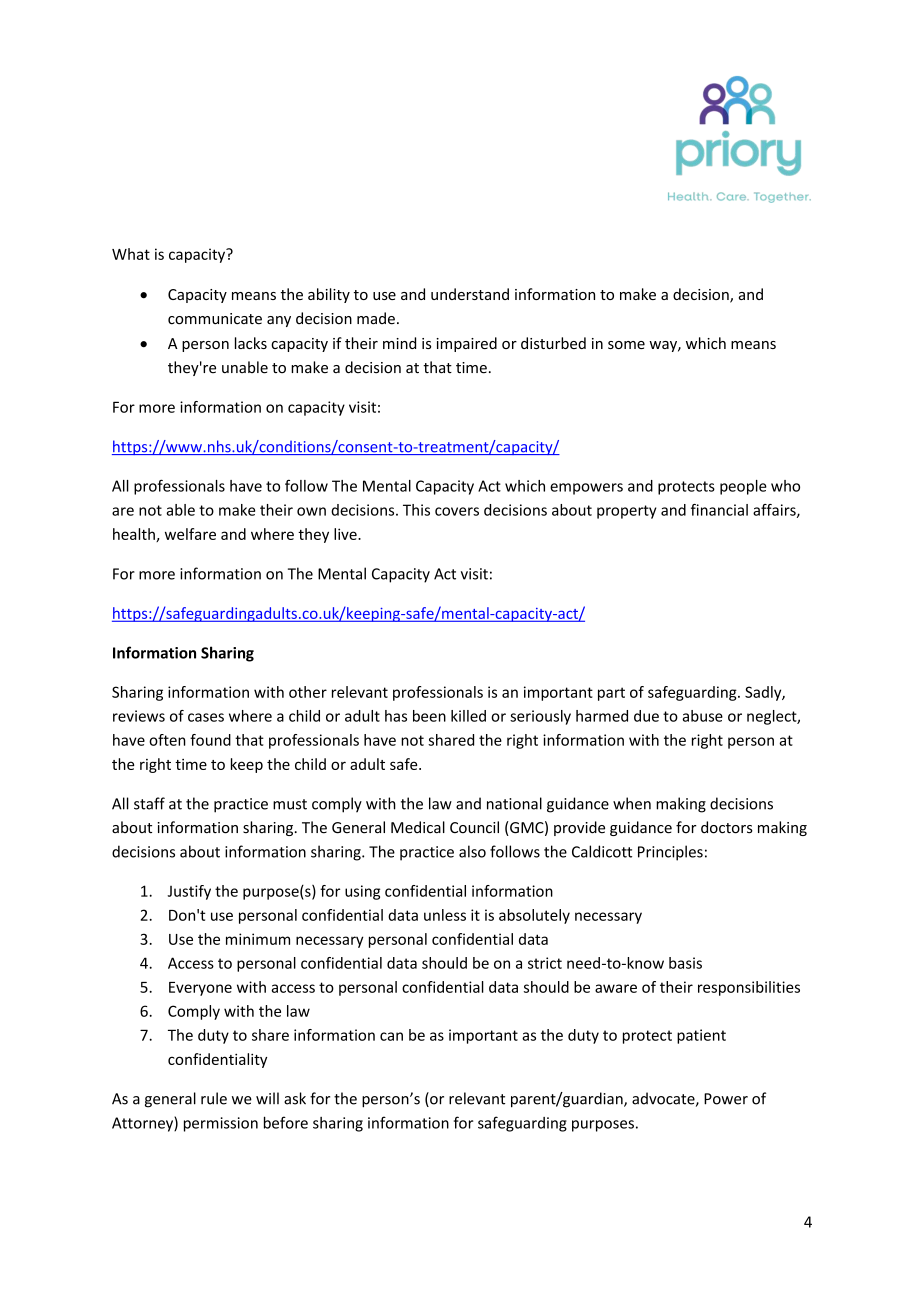  Describe the element at coordinates (149, 803) in the page. I see `staff` at that location.
